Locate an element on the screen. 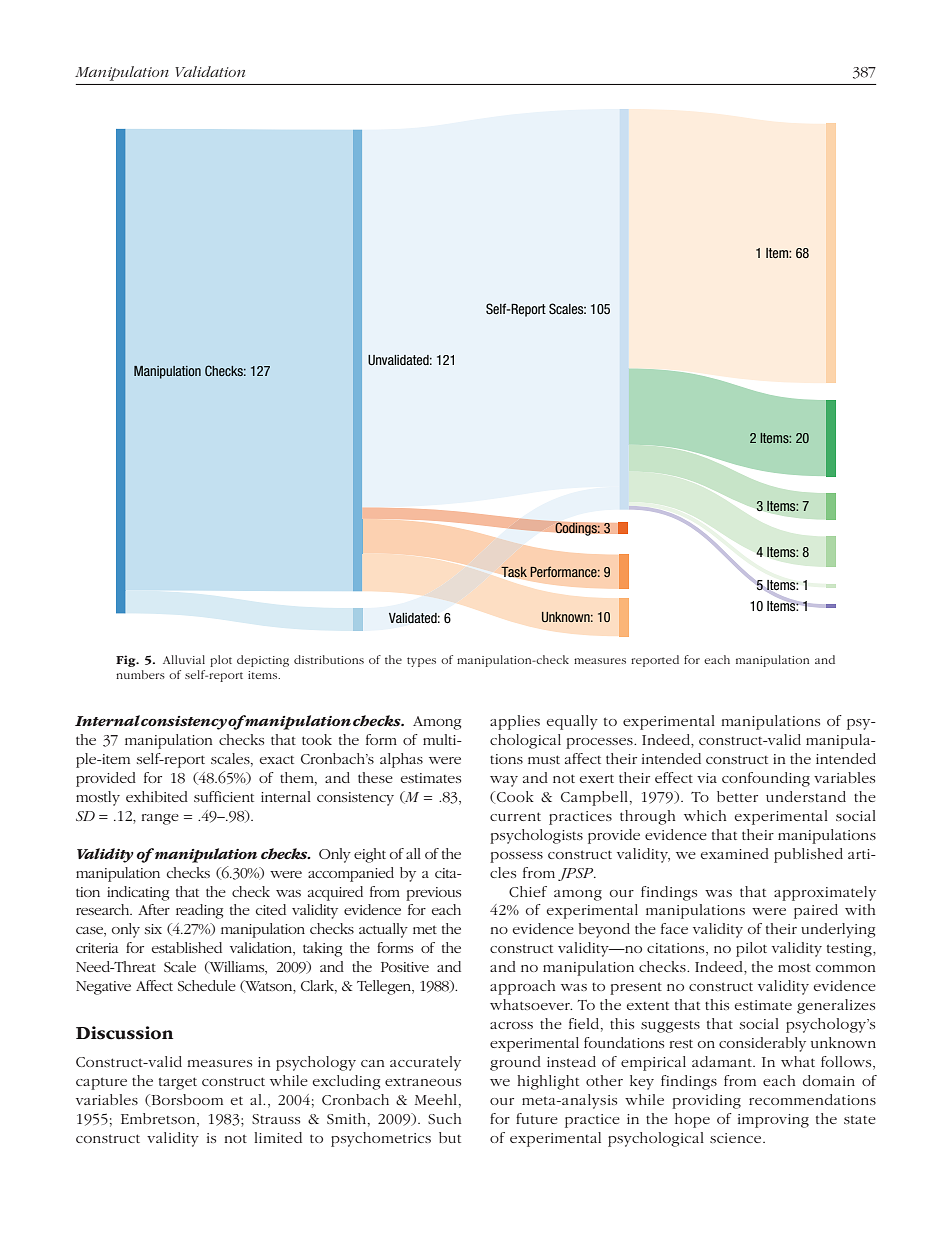  Positive is located at coordinates (405, 967).
